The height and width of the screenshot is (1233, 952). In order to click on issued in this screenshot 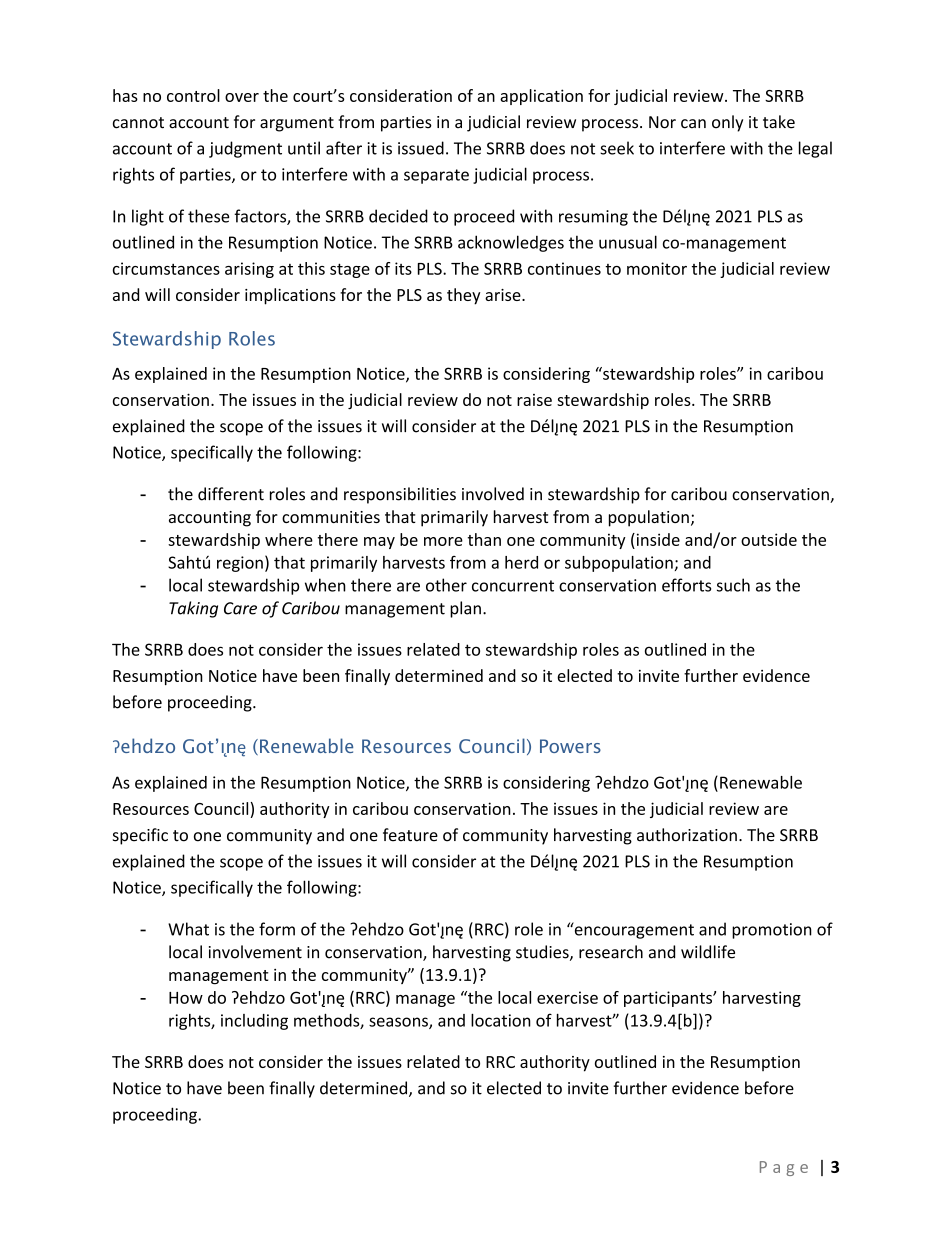, I will do `click(421, 148)`.
